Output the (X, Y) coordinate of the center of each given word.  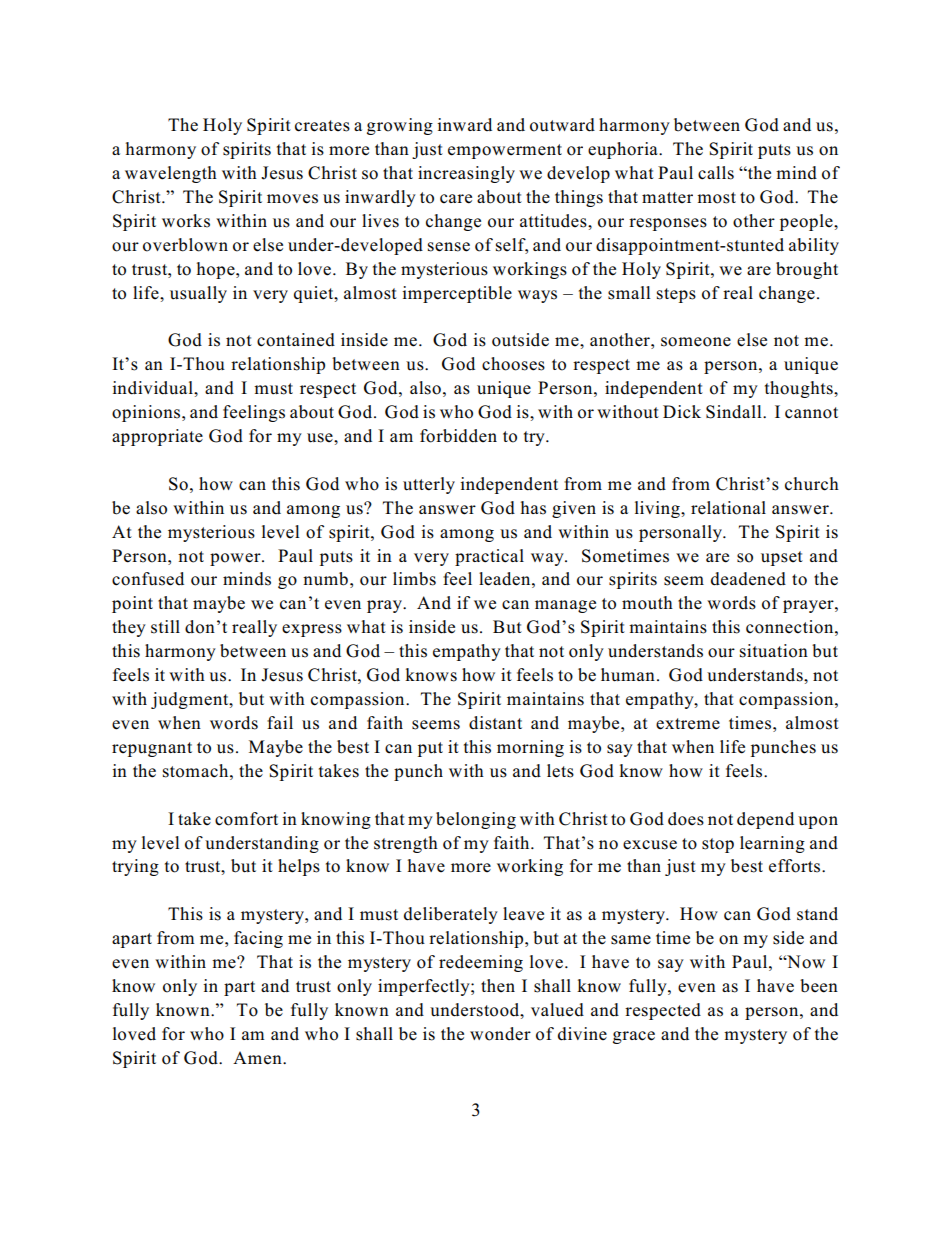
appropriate (157, 437)
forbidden (458, 436)
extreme (688, 724)
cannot (811, 413)
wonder (500, 1034)
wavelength (171, 174)
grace (634, 1037)
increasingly (466, 174)
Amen (258, 1058)
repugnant (152, 749)
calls (716, 173)
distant (495, 723)
